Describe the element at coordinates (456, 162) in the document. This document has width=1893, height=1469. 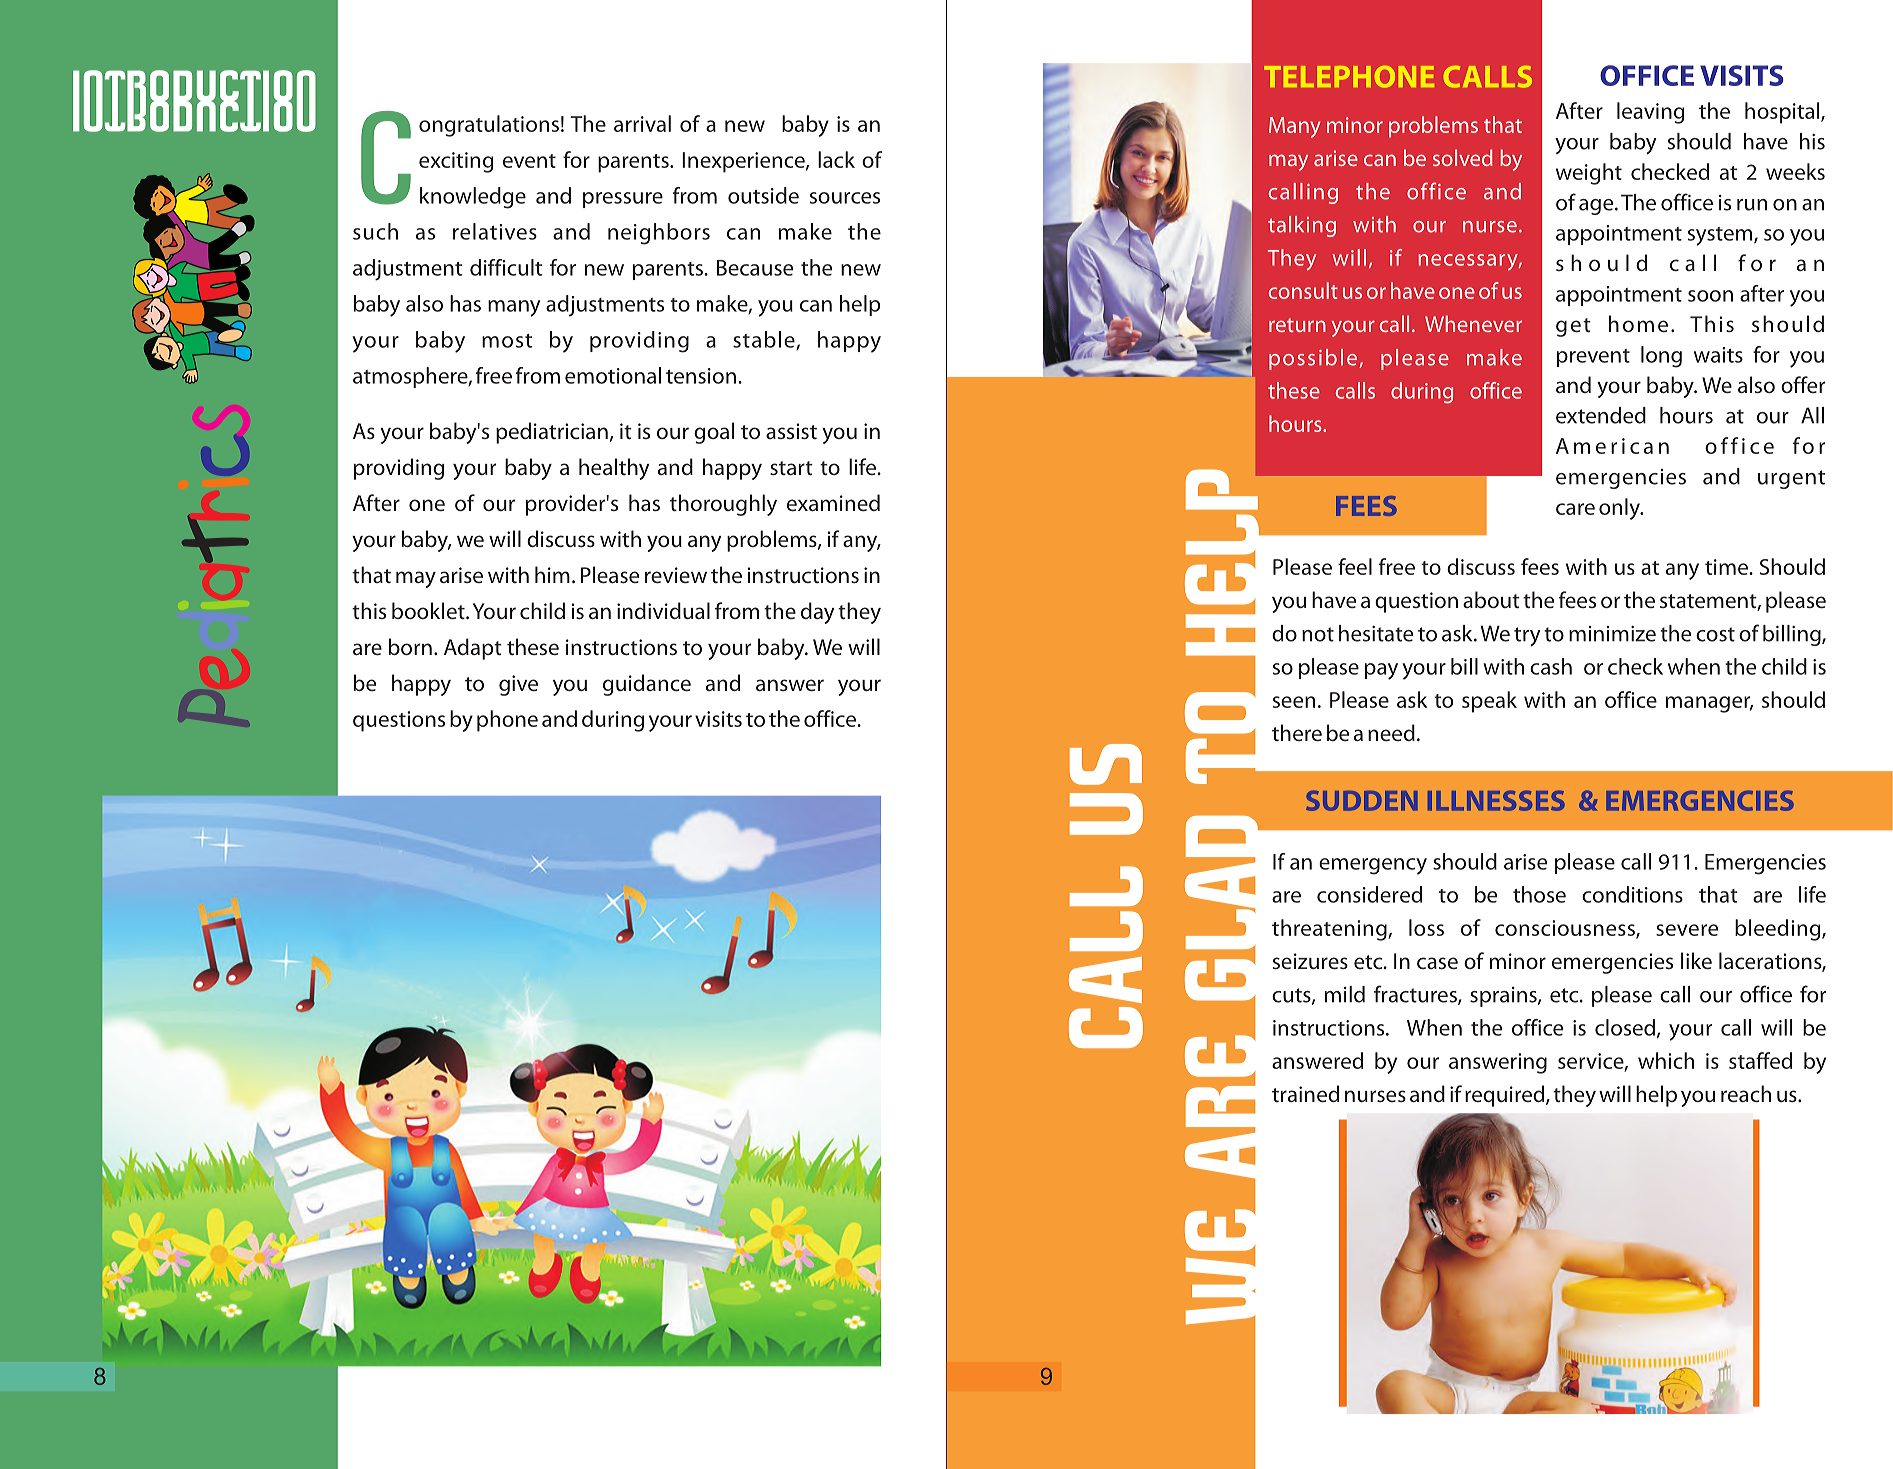
I see `exciting` at that location.
